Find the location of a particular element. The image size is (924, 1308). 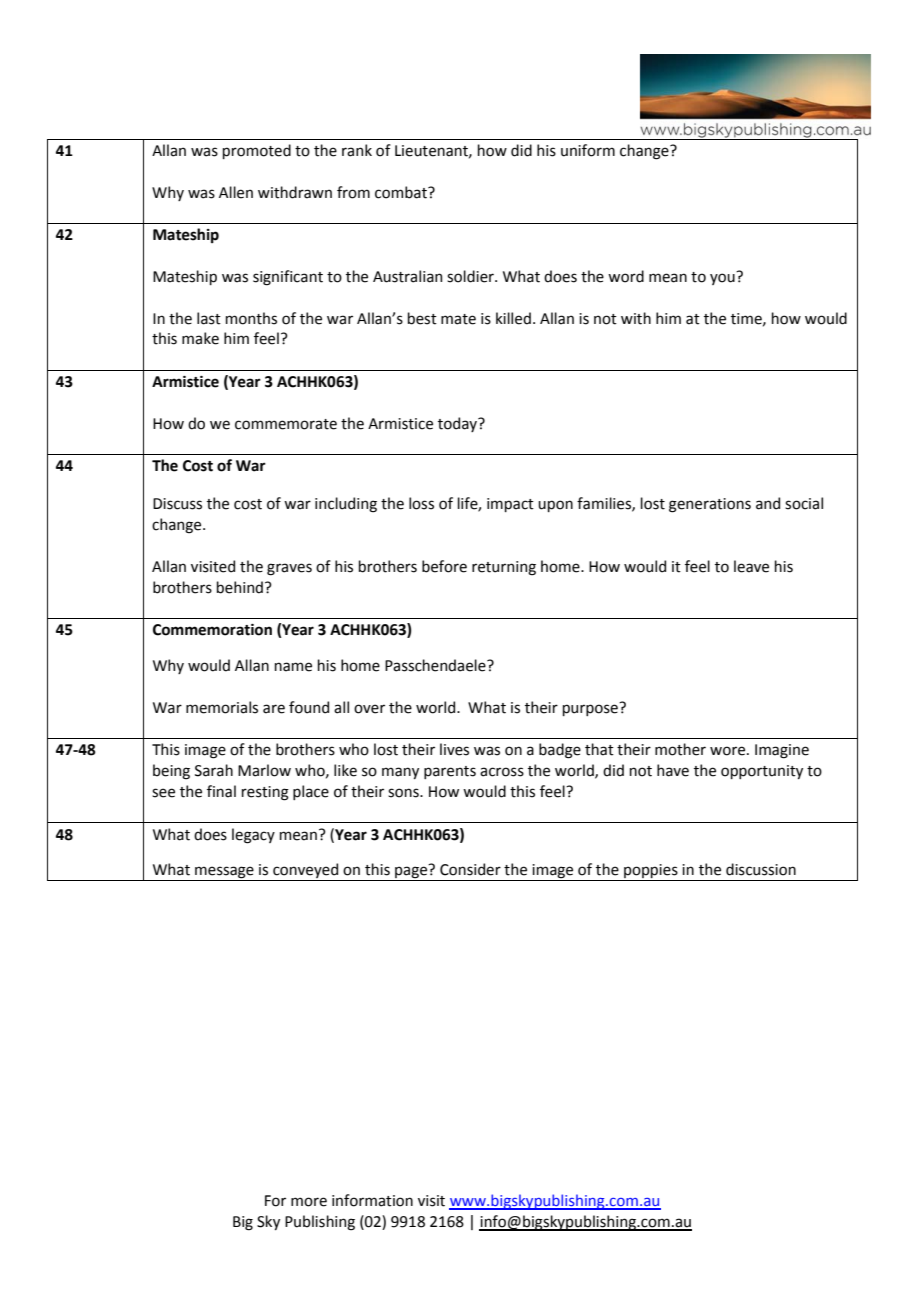

mother is located at coordinates (680, 749).
